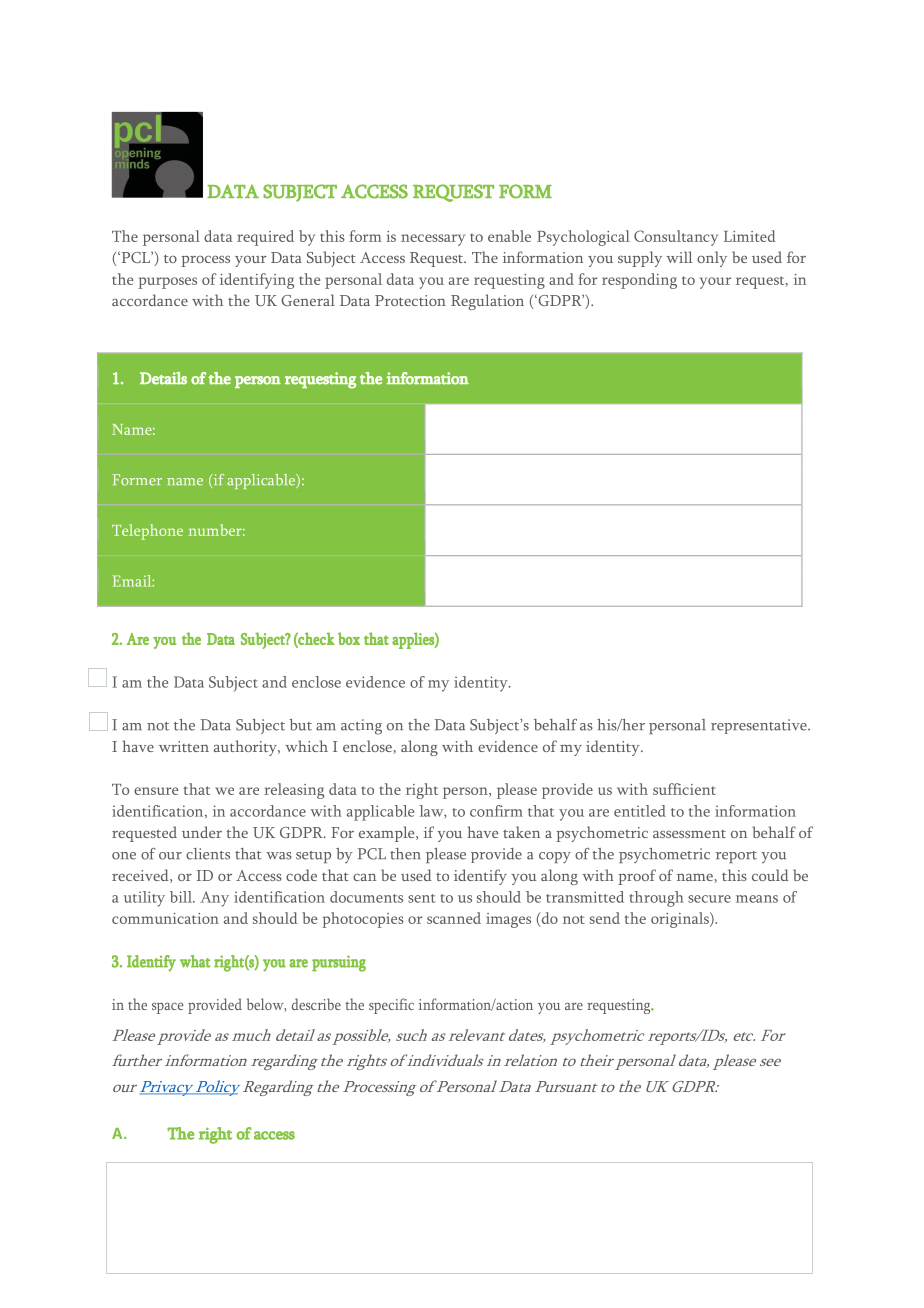 The image size is (924, 1308). Describe the element at coordinates (195, 961) in the screenshot. I see `what` at that location.
